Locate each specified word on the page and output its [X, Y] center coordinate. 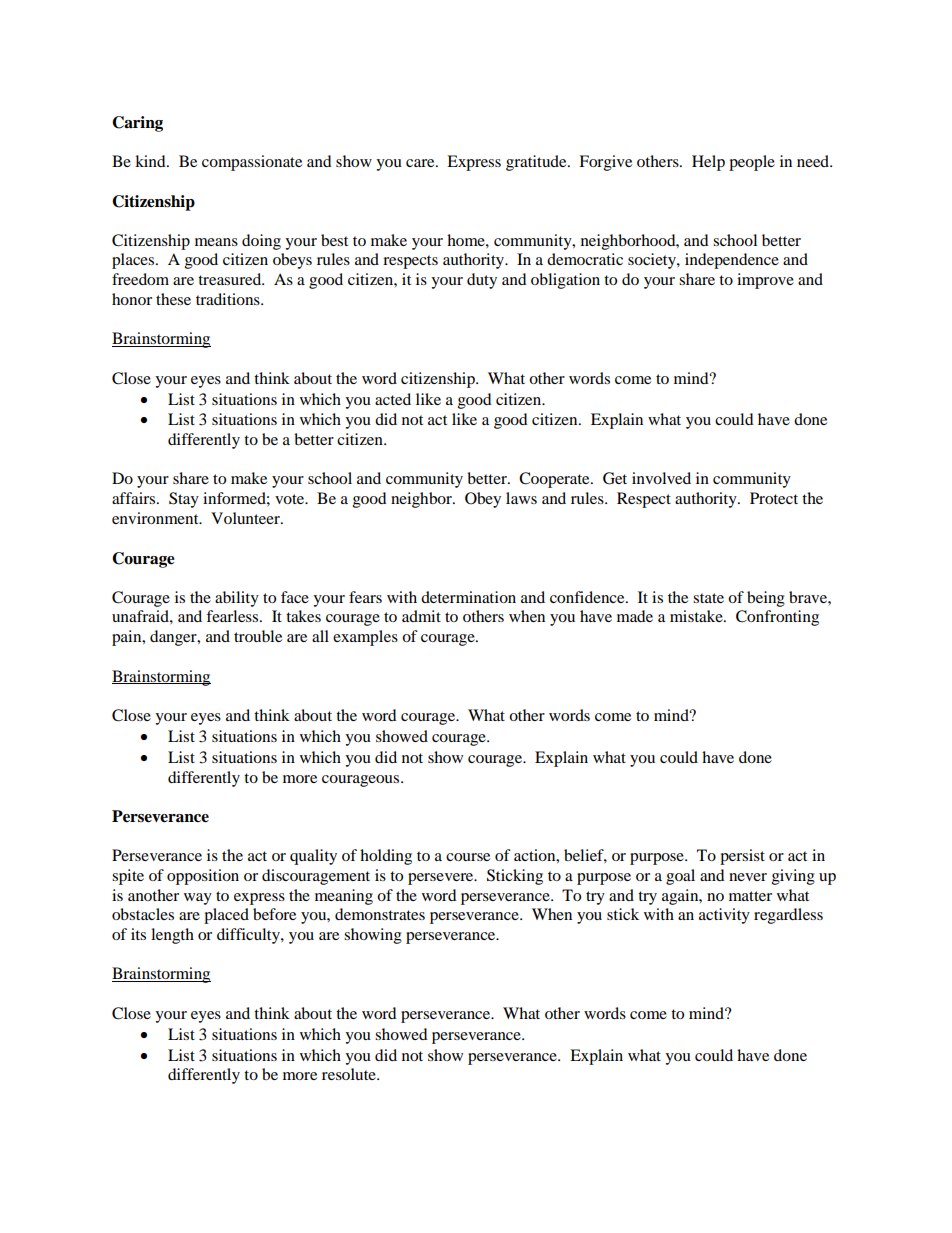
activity [724, 916]
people [752, 163]
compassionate [252, 163]
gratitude [537, 163]
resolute [350, 1074]
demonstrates [380, 914]
